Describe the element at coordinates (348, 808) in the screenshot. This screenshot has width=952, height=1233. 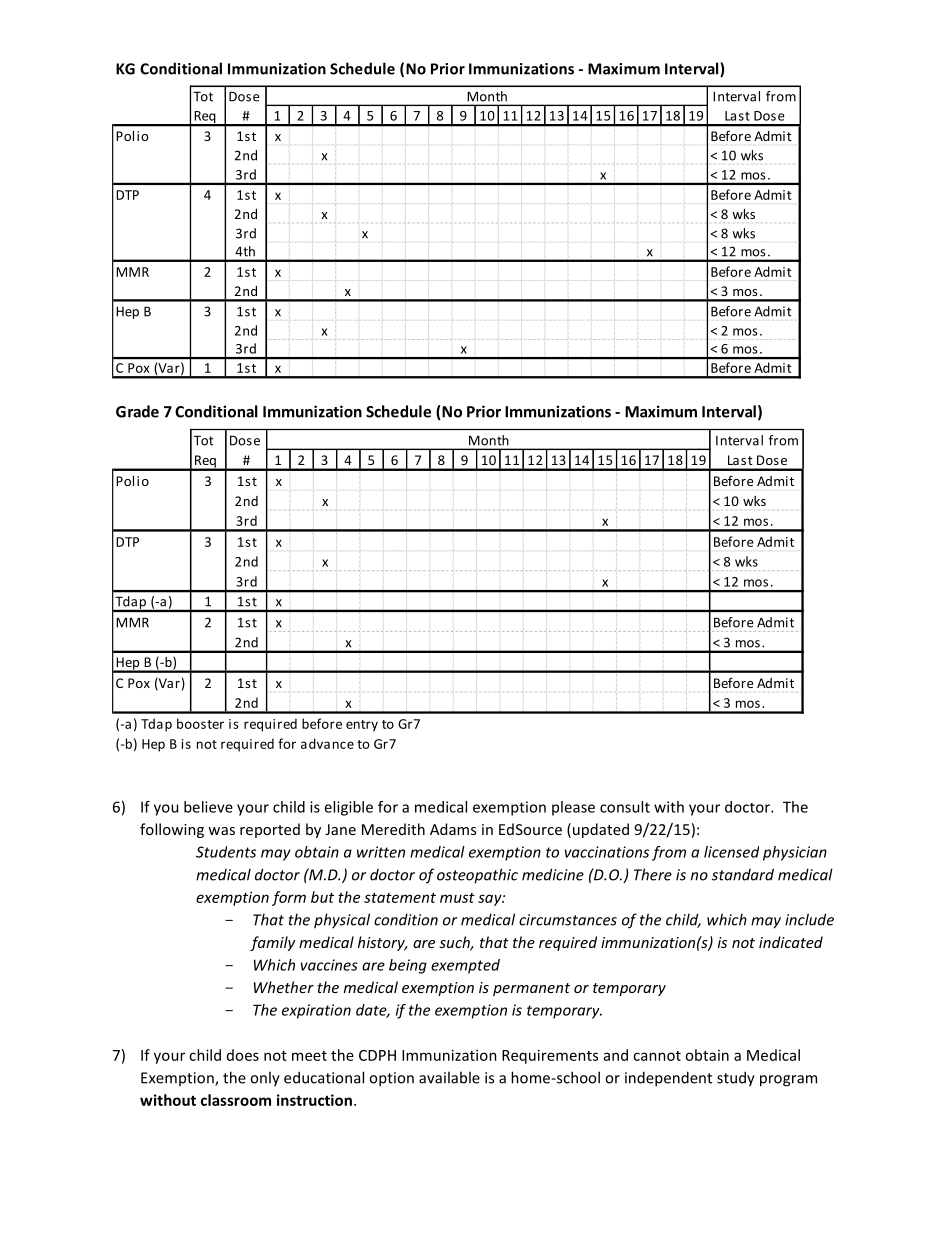
I see `eligible` at that location.
